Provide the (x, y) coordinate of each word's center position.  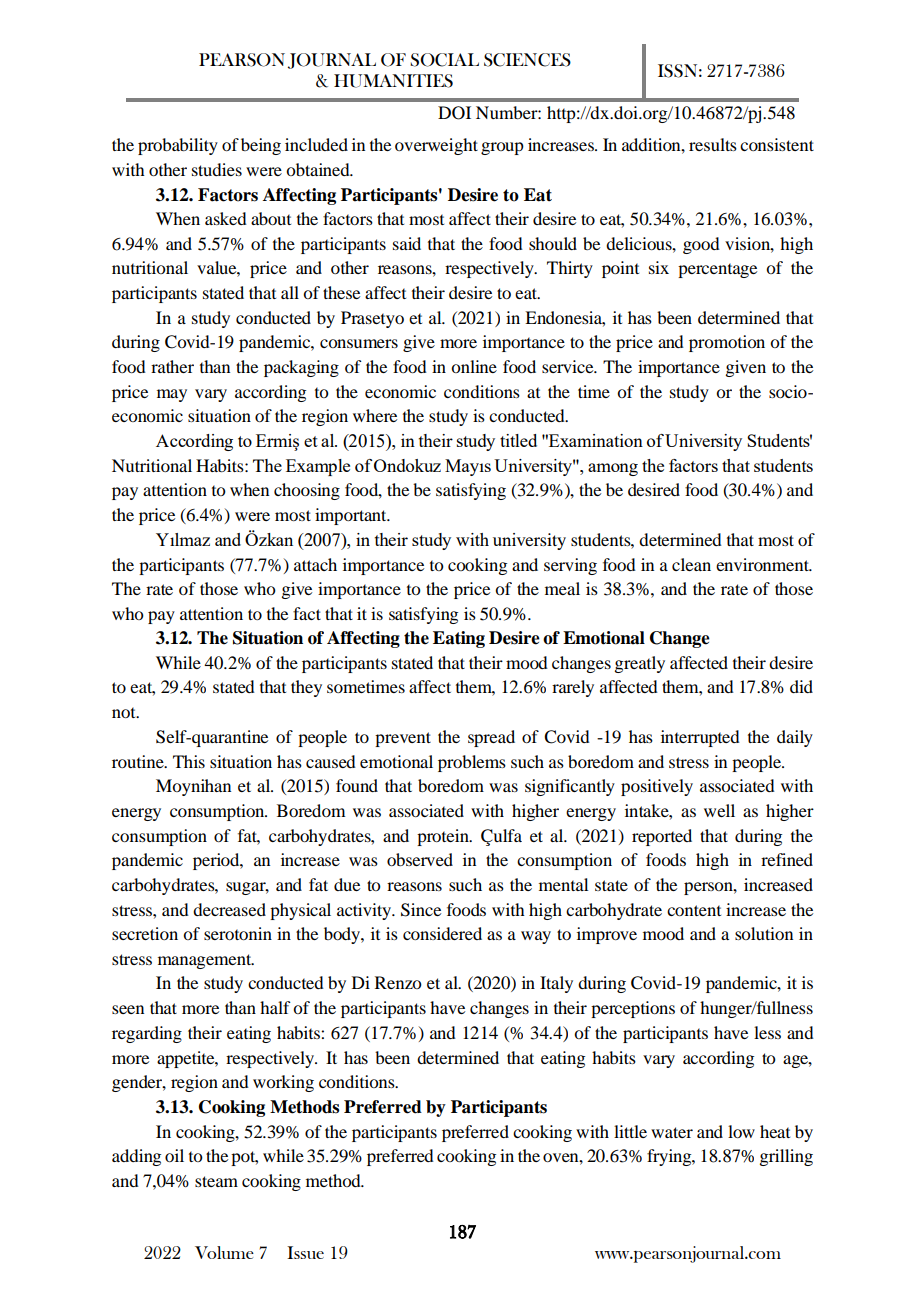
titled (518, 440)
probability (178, 146)
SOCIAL (444, 60)
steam (216, 1181)
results (713, 144)
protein (444, 837)
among (613, 469)
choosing (307, 491)
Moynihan (193, 787)
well (719, 810)
